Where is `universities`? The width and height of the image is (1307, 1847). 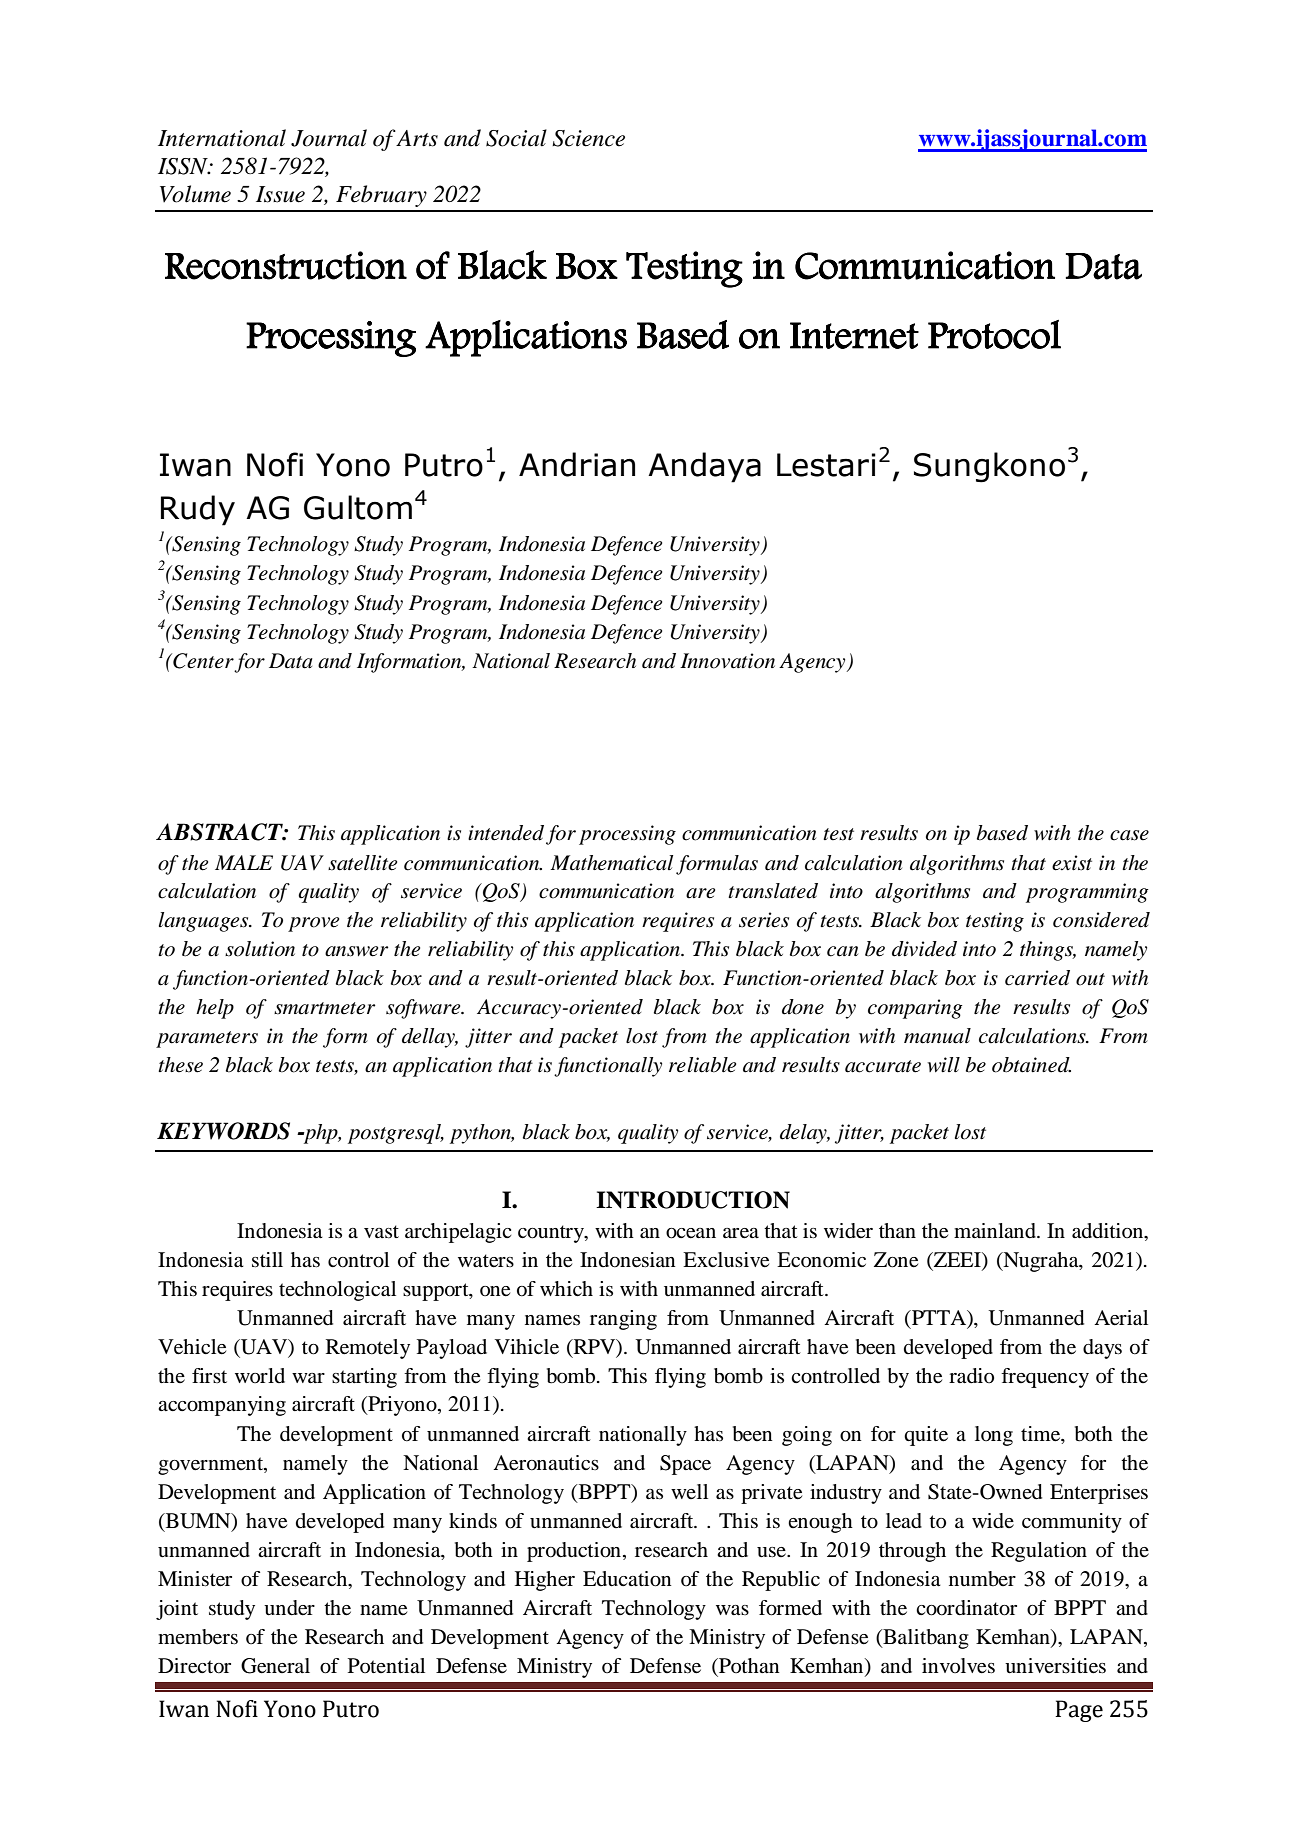
universities is located at coordinates (1055, 1666).
